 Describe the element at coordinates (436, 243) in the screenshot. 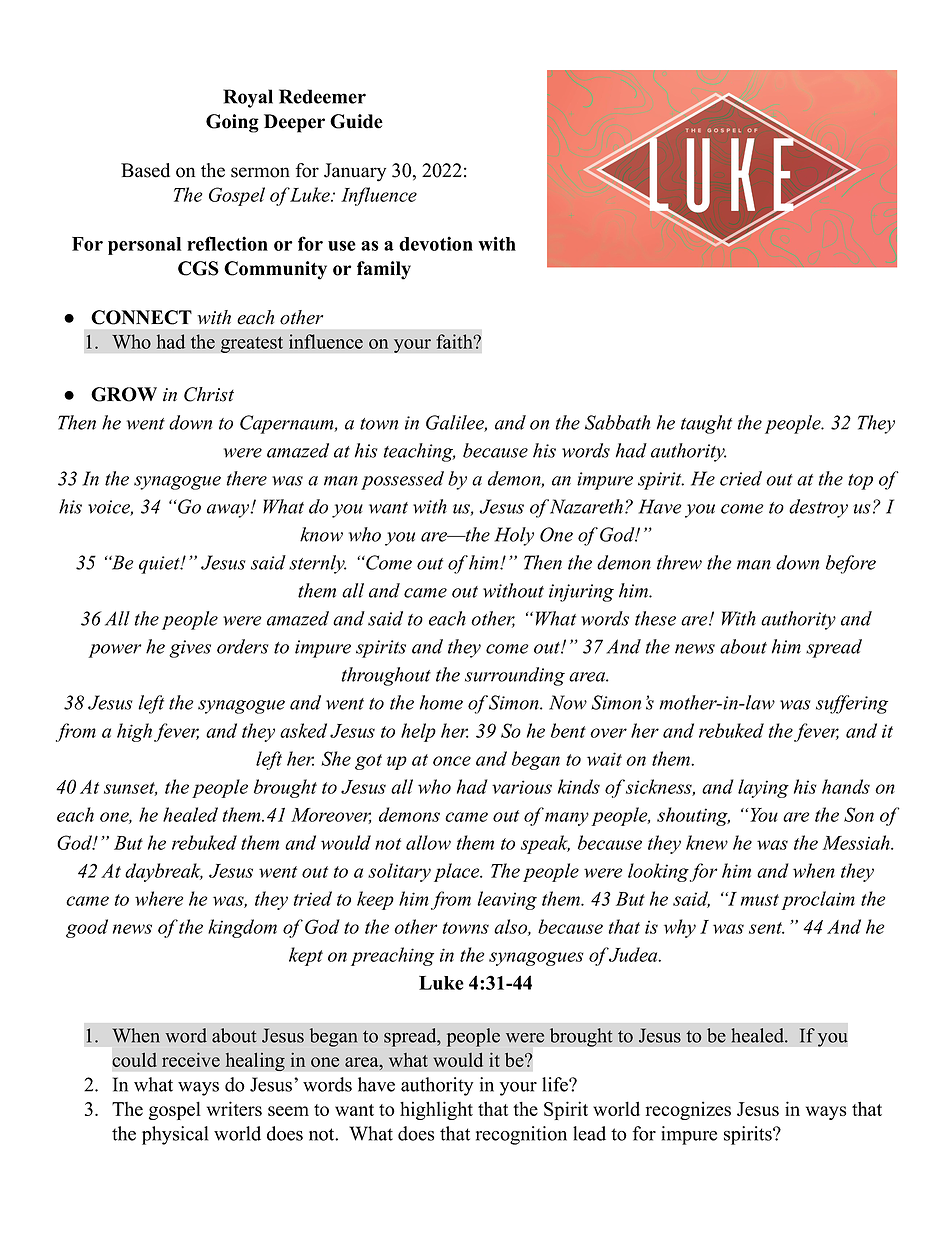

I see `devotion` at that location.
